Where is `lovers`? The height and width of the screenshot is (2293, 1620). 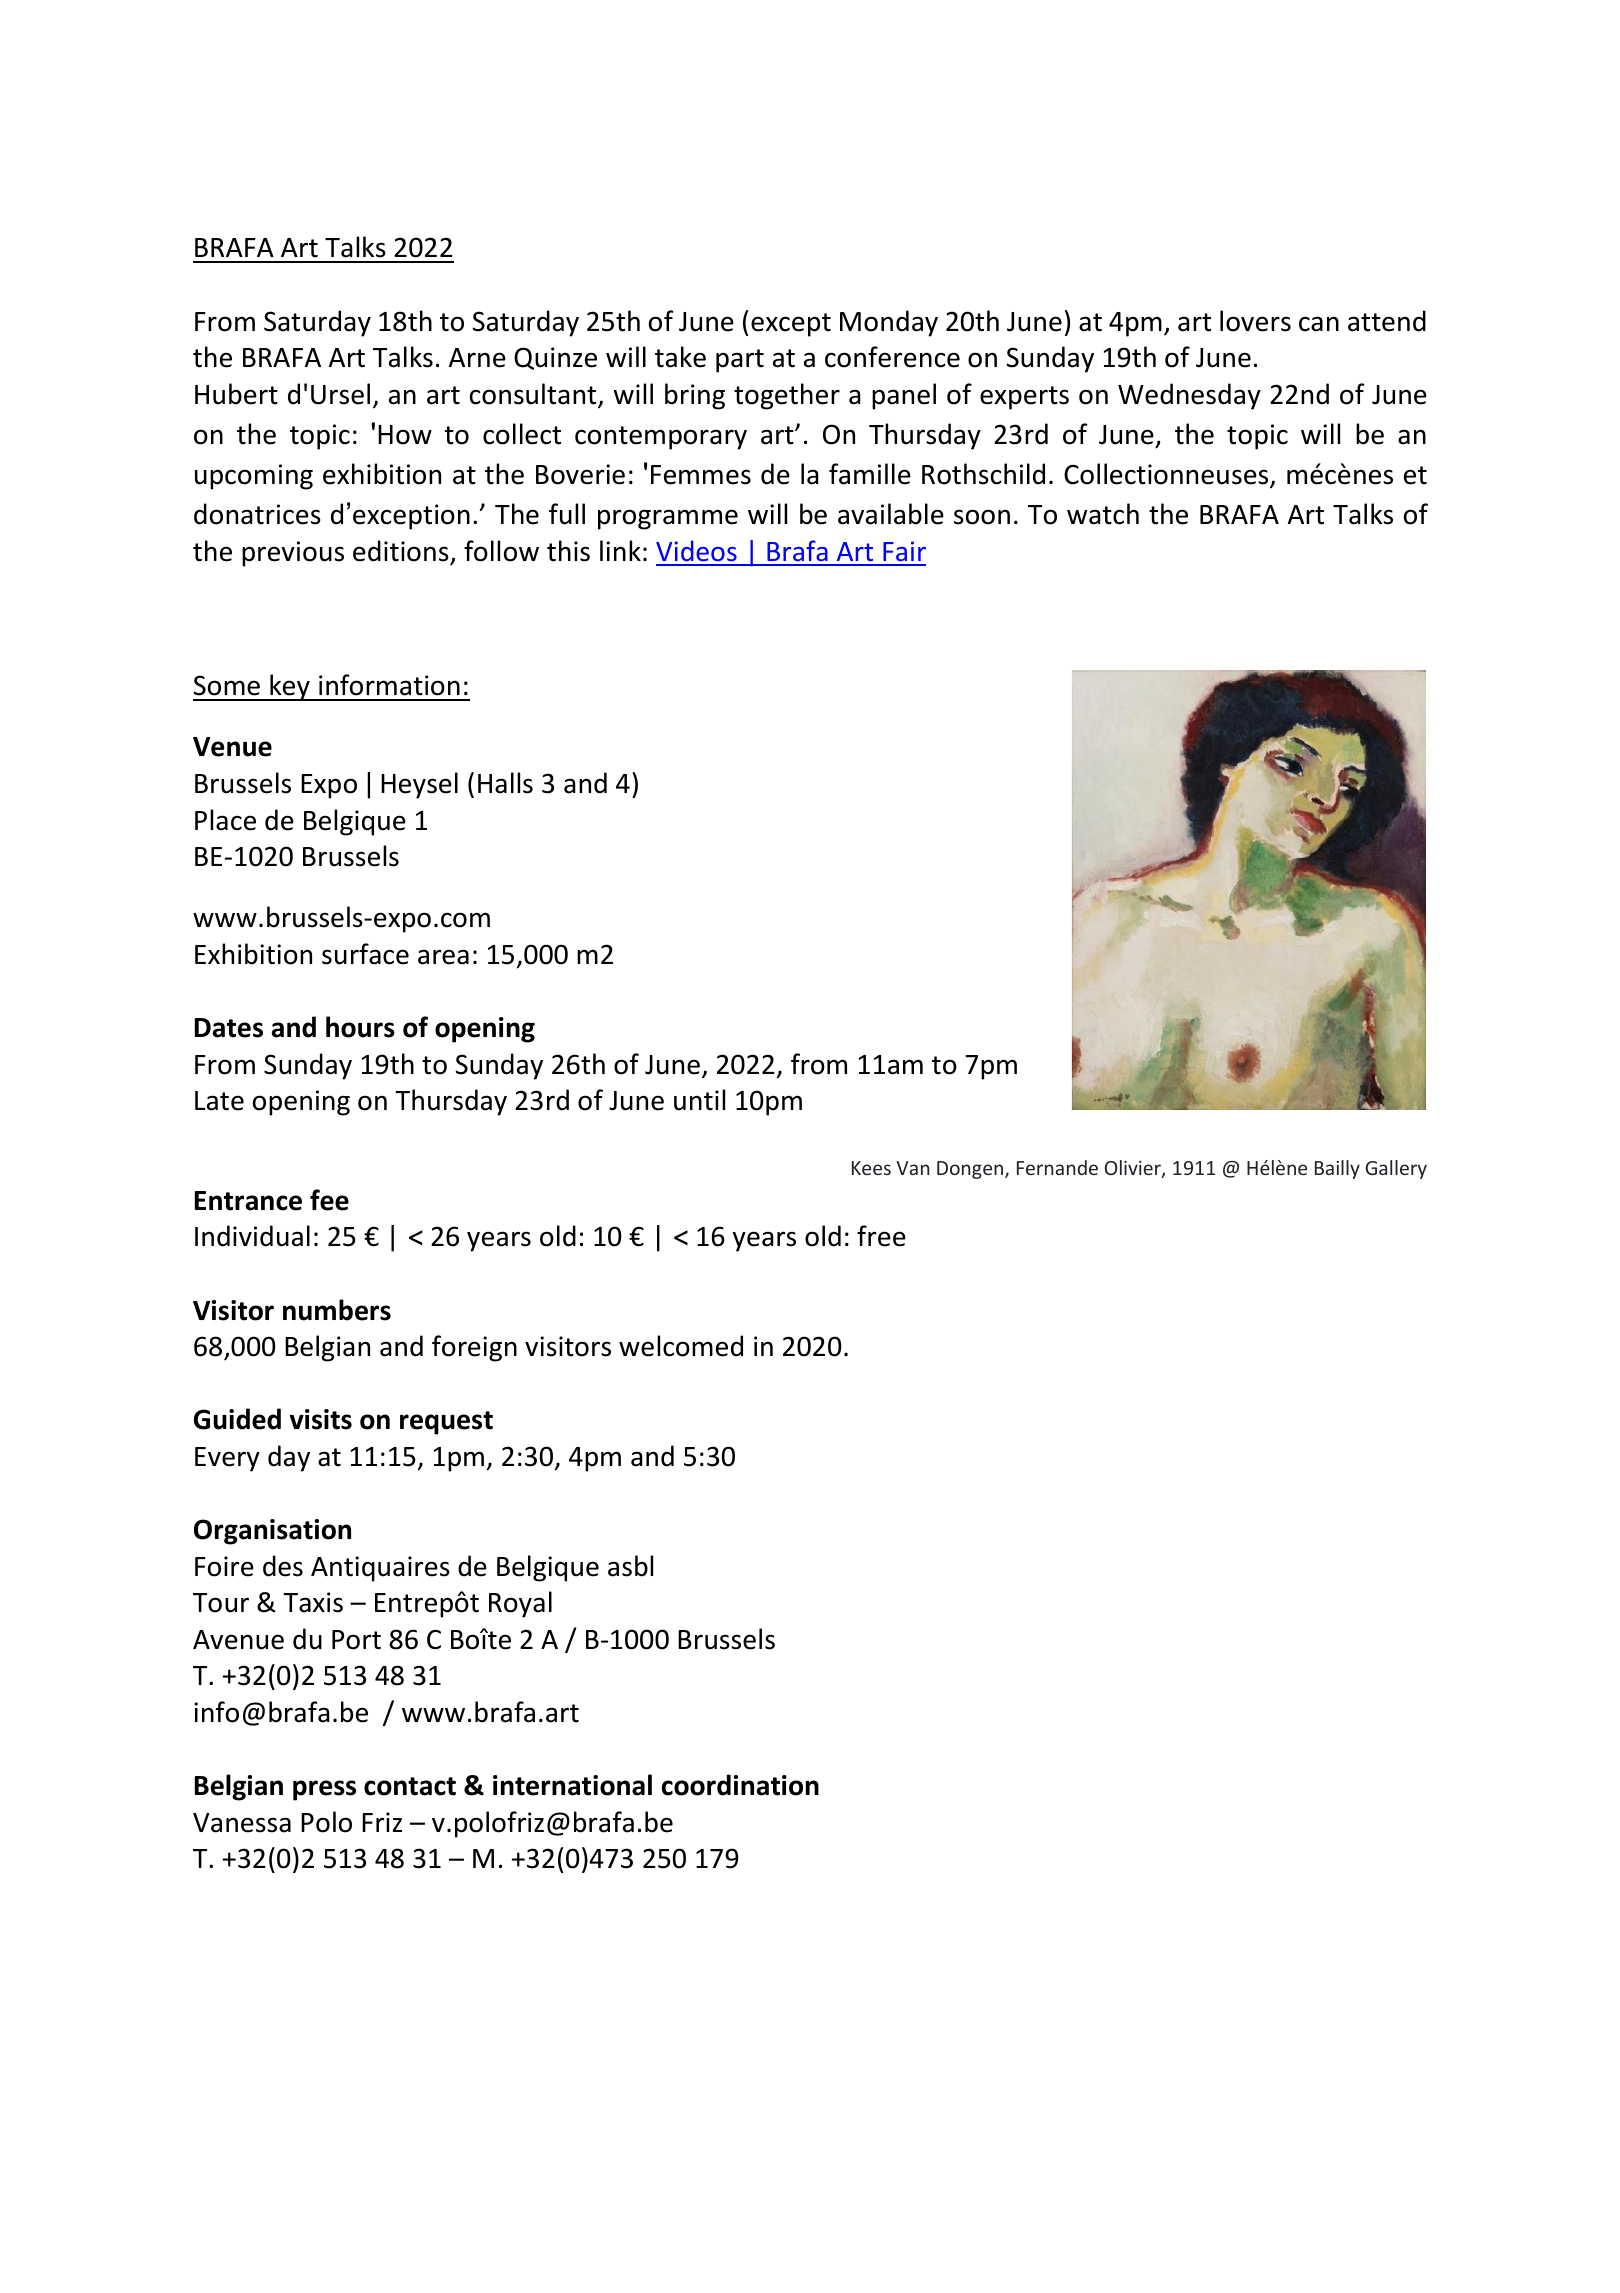 lovers is located at coordinates (1255, 321).
